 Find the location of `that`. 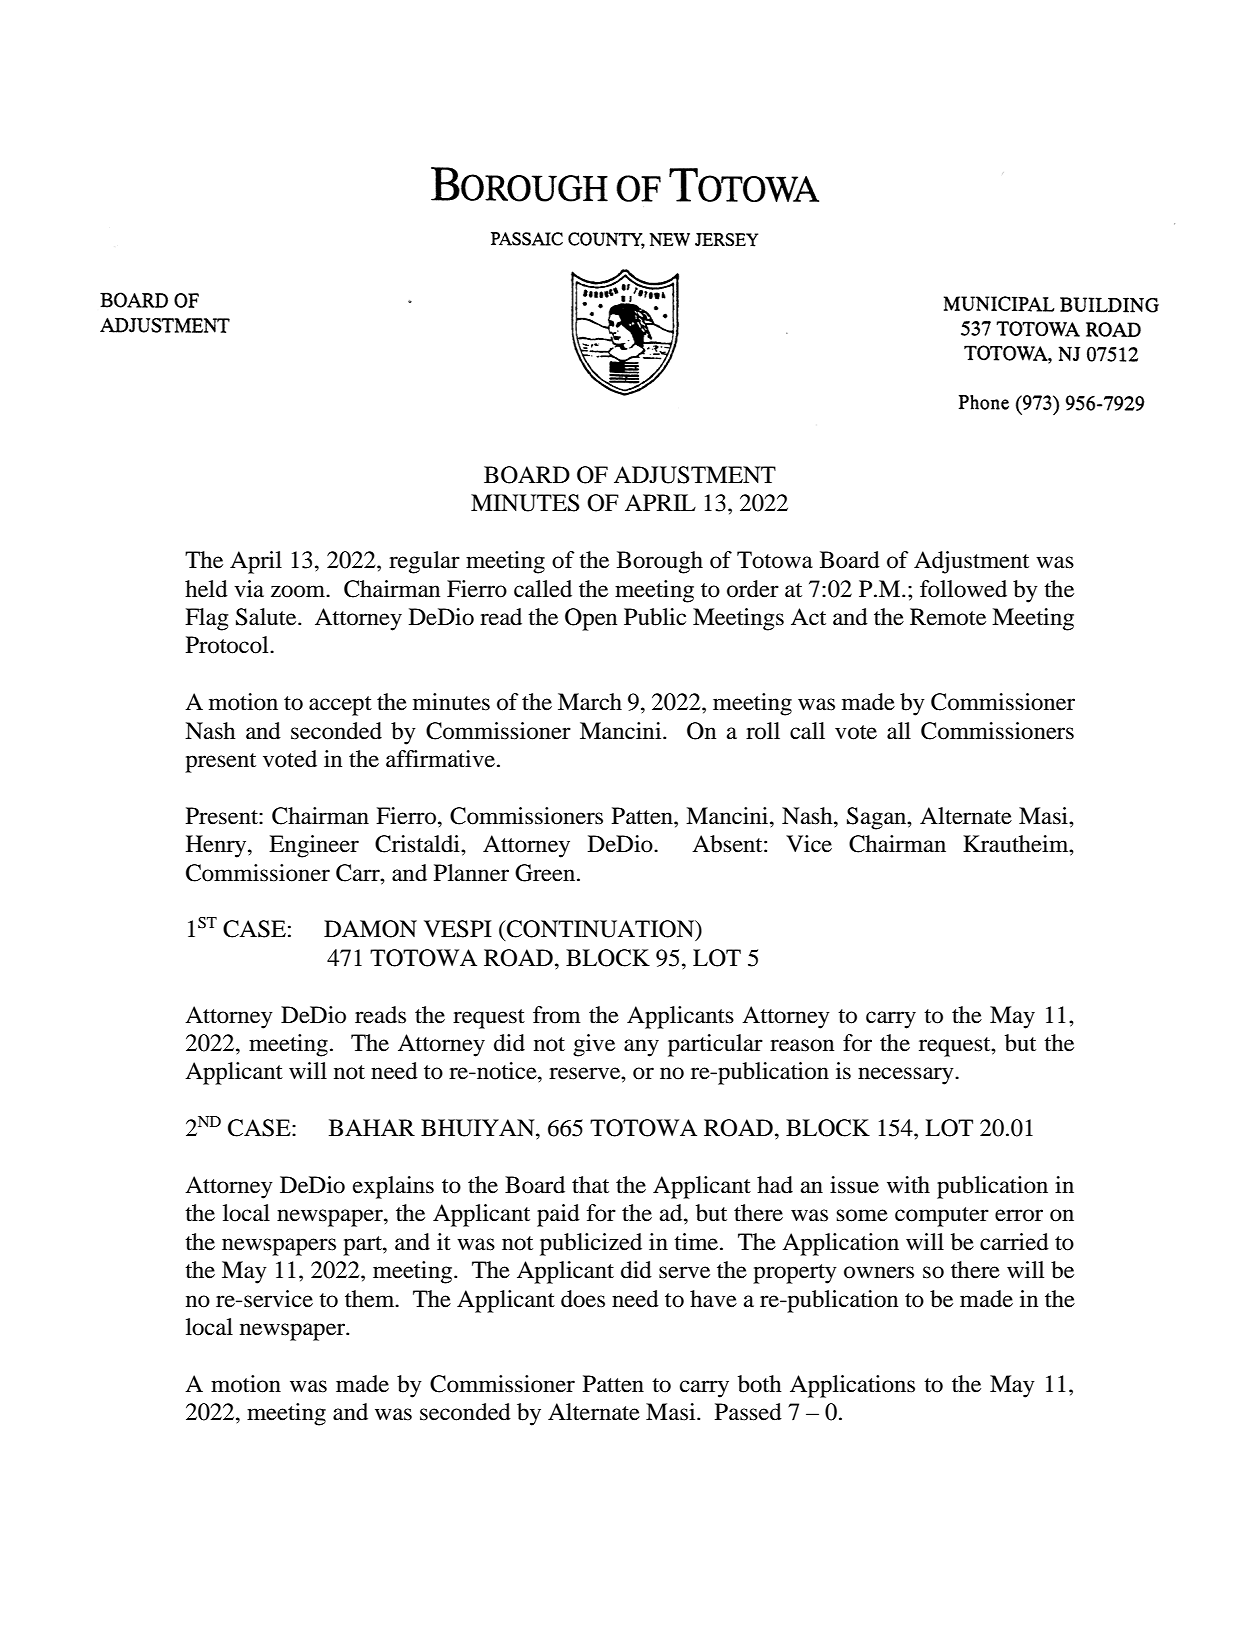

that is located at coordinates (590, 1185).
